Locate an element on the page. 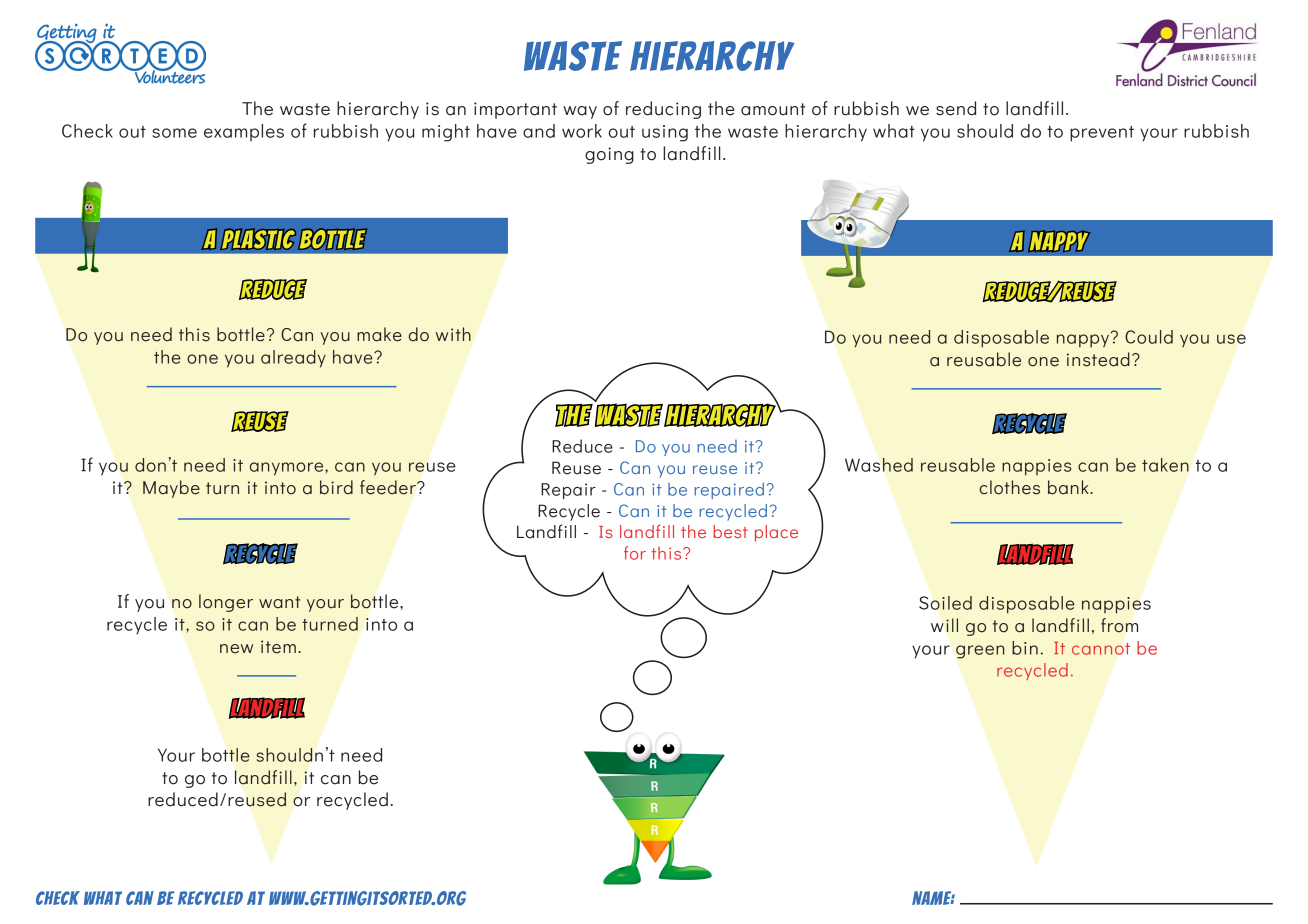 The height and width of the image is (924, 1308). examples is located at coordinates (244, 132).
